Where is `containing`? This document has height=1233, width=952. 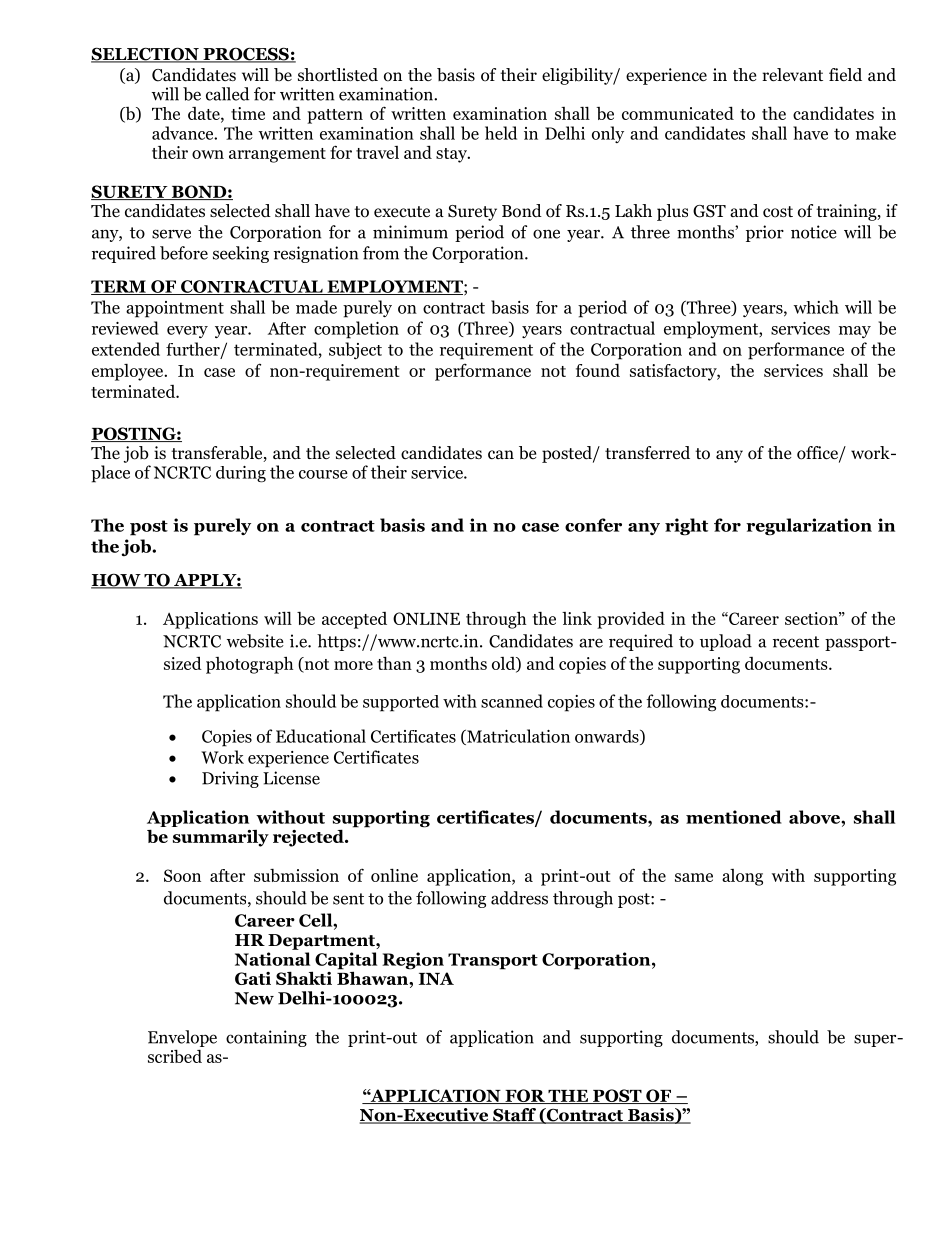 containing is located at coordinates (266, 1038).
